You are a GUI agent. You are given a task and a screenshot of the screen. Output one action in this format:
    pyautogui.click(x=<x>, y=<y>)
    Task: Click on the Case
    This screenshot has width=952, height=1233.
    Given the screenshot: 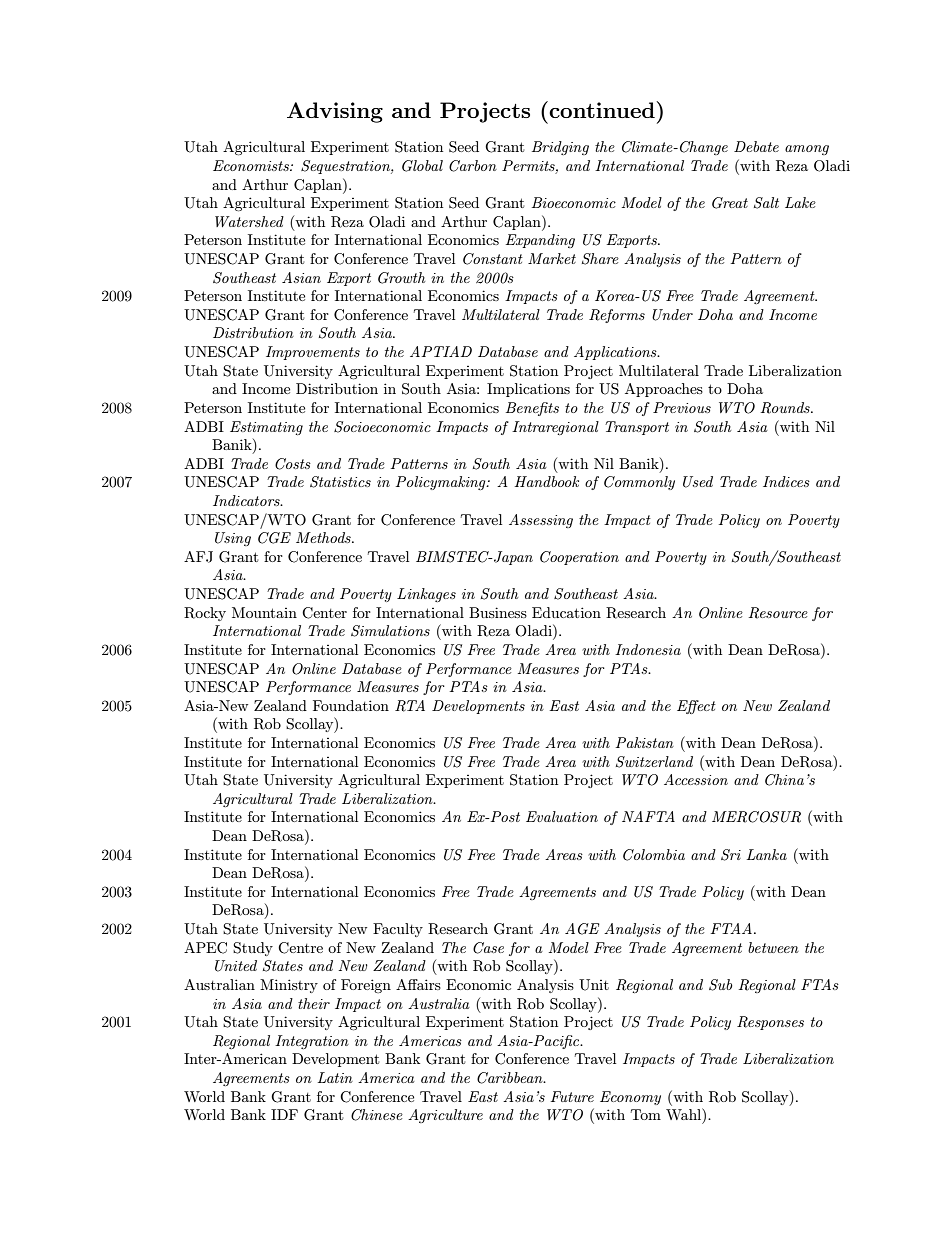 What is the action you would take?
    pyautogui.click(x=488, y=948)
